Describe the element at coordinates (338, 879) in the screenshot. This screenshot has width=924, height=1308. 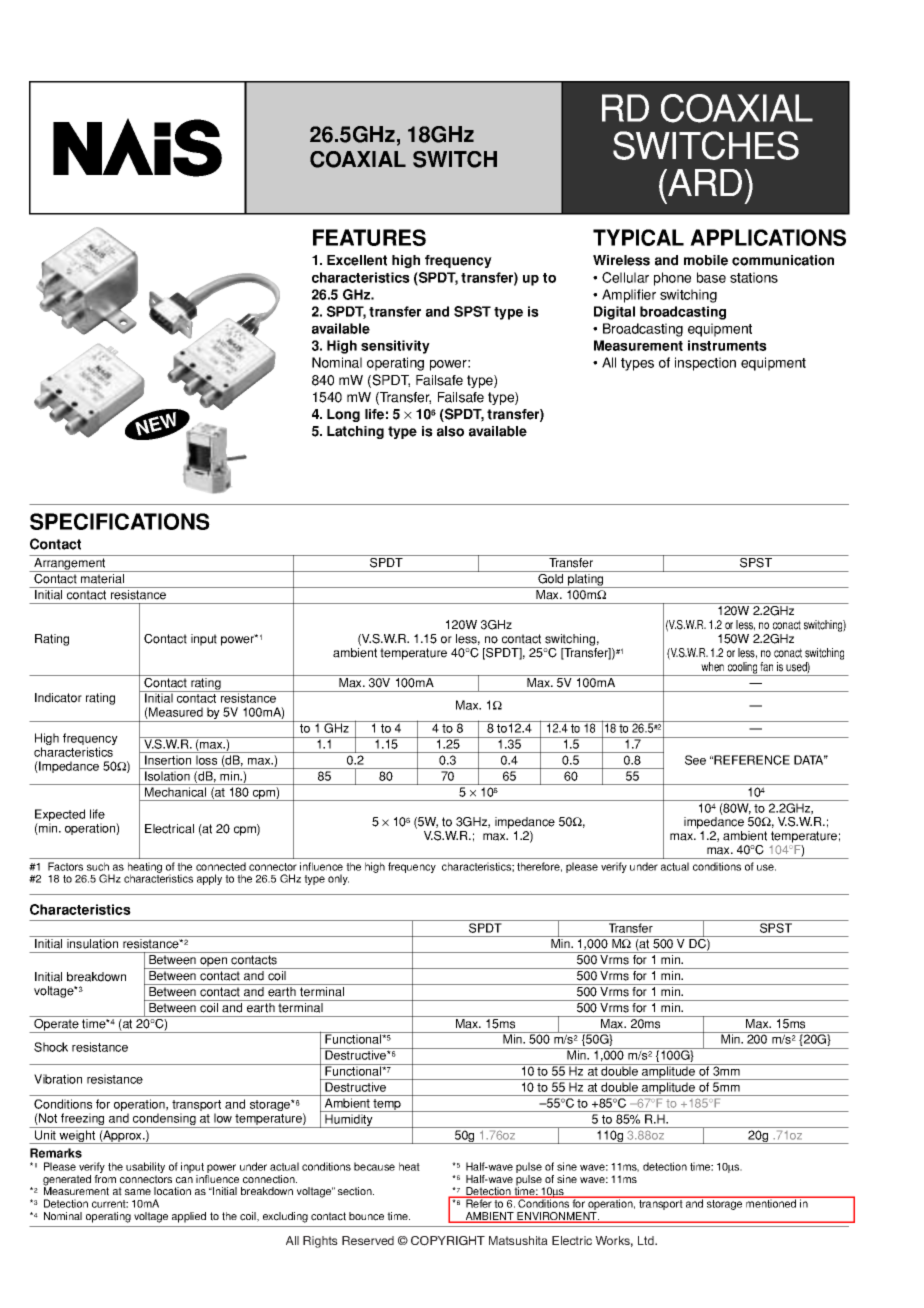
I see `only` at that location.
